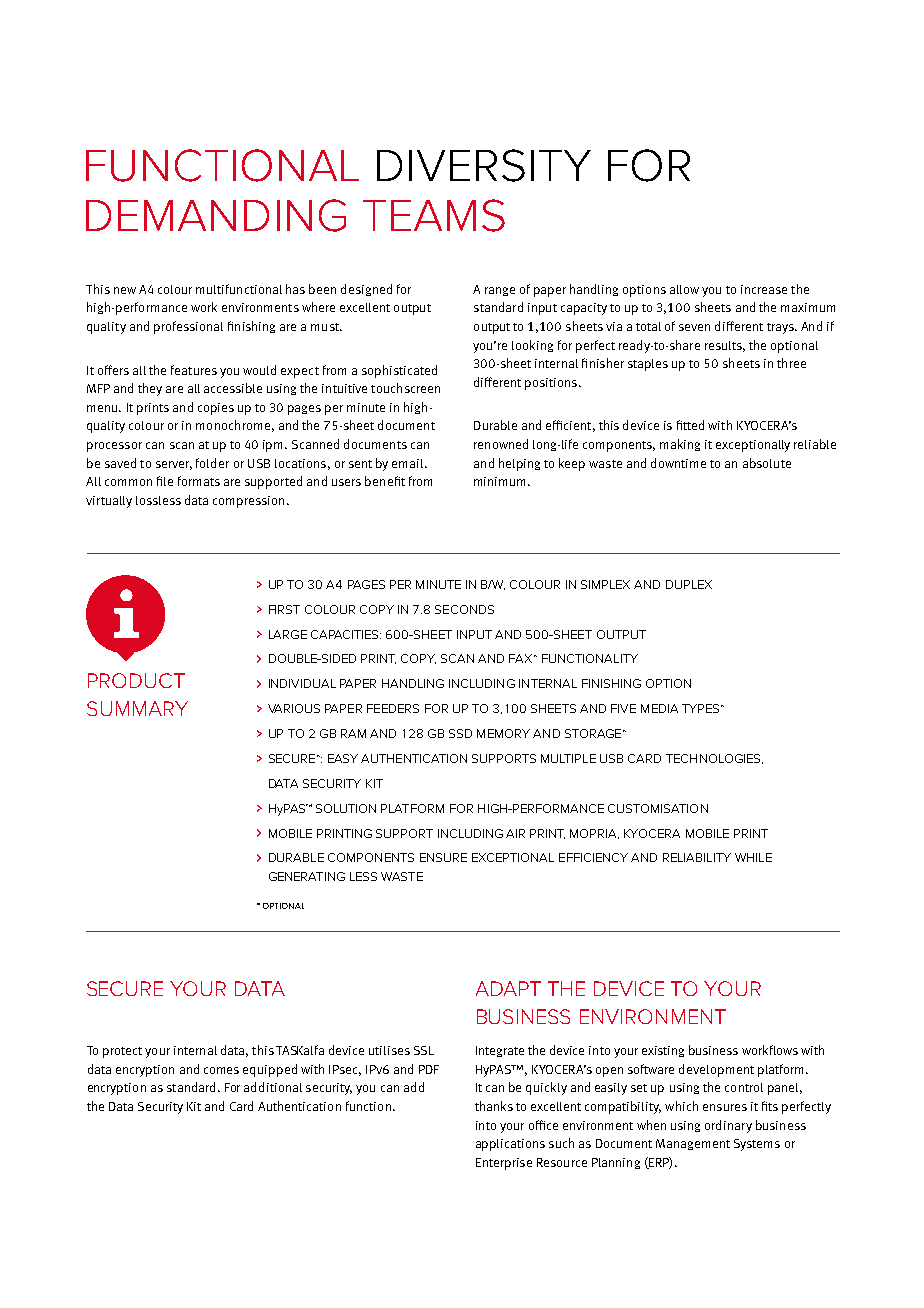  Describe the element at coordinates (702, 708) in the screenshot. I see `TYPES` at that location.
